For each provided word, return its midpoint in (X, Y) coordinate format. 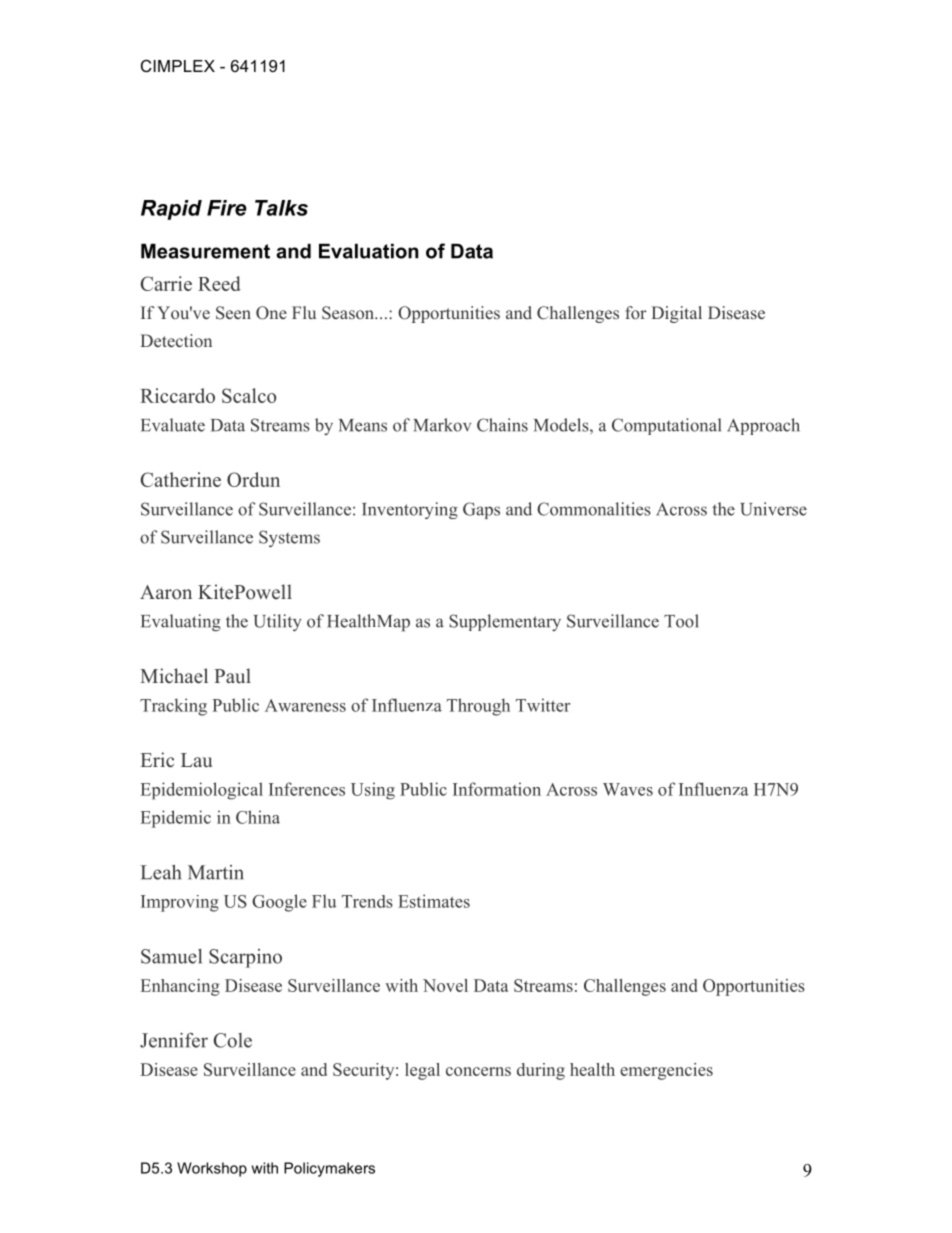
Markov (442, 425)
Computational (666, 426)
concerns (478, 1071)
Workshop (212, 1169)
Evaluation (369, 251)
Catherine (181, 479)
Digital (676, 314)
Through (478, 707)
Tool (681, 621)
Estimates (434, 901)
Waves (628, 789)
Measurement (205, 251)
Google (279, 903)
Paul (232, 675)
